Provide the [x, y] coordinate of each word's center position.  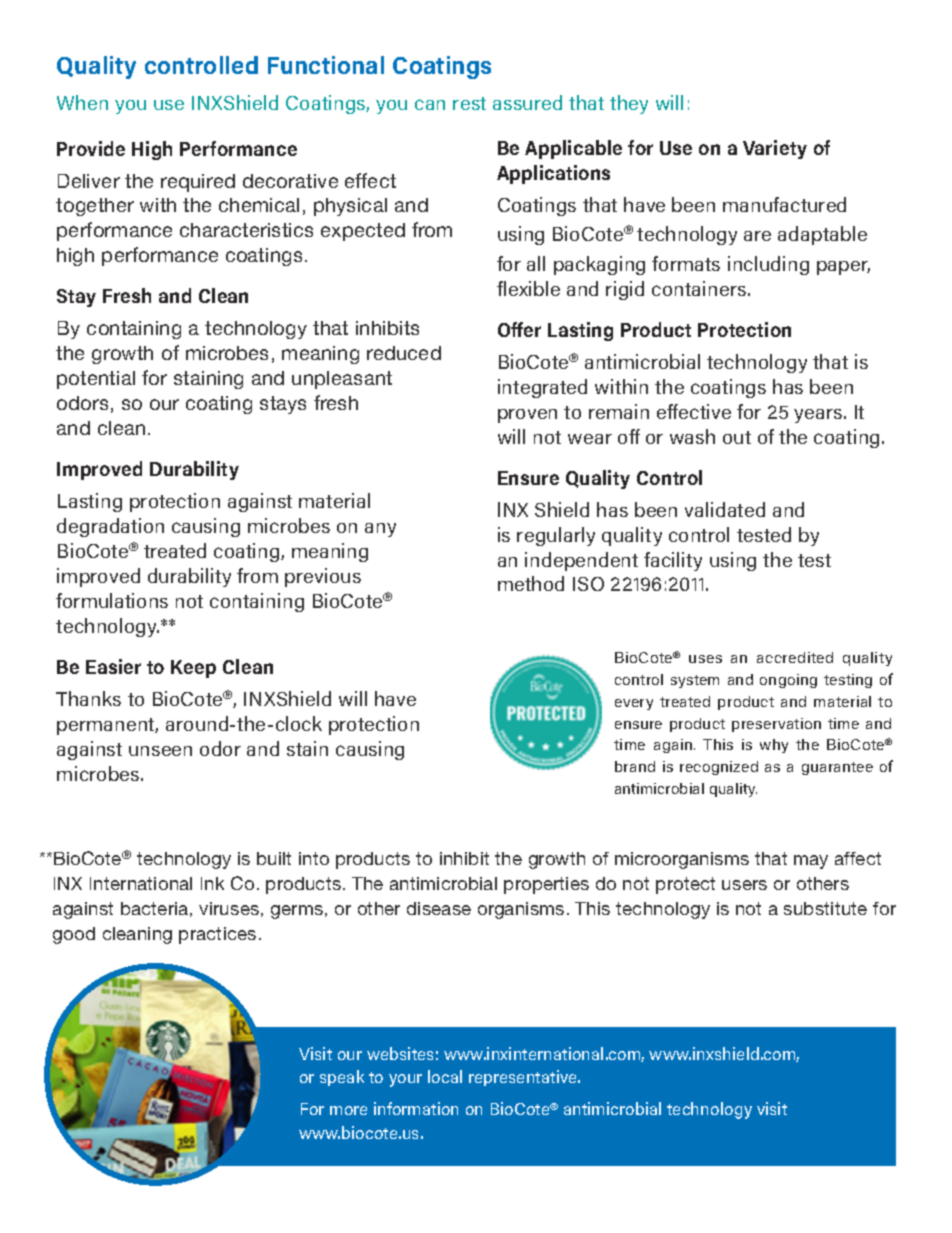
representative [524, 1078]
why [774, 746]
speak [342, 1078]
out [737, 437]
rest [469, 103]
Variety [775, 149]
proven [527, 416]
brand [635, 766]
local [445, 1076]
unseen [160, 751]
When [82, 102]
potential [96, 380]
